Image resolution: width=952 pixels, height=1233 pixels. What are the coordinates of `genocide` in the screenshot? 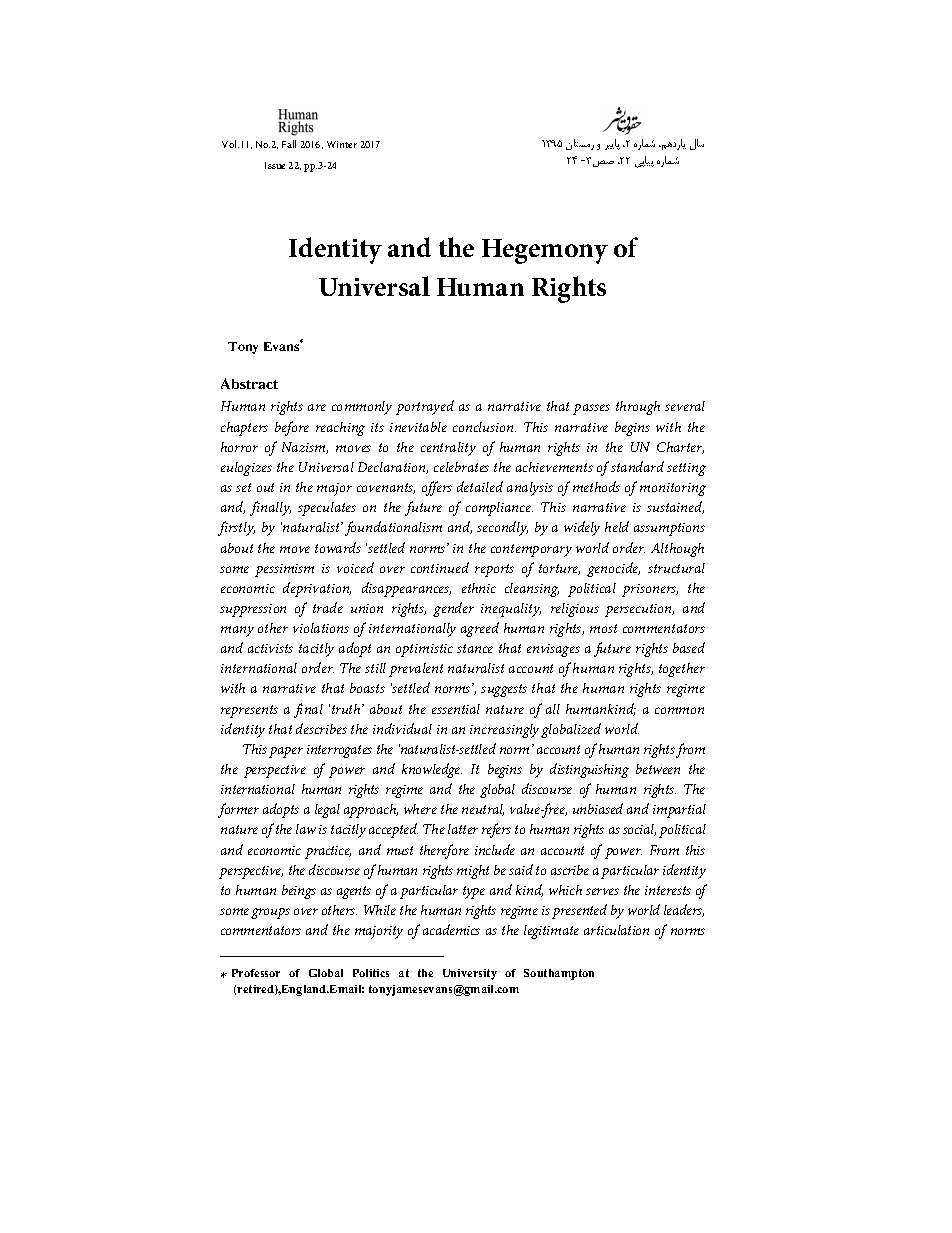 It's located at (613, 569).
